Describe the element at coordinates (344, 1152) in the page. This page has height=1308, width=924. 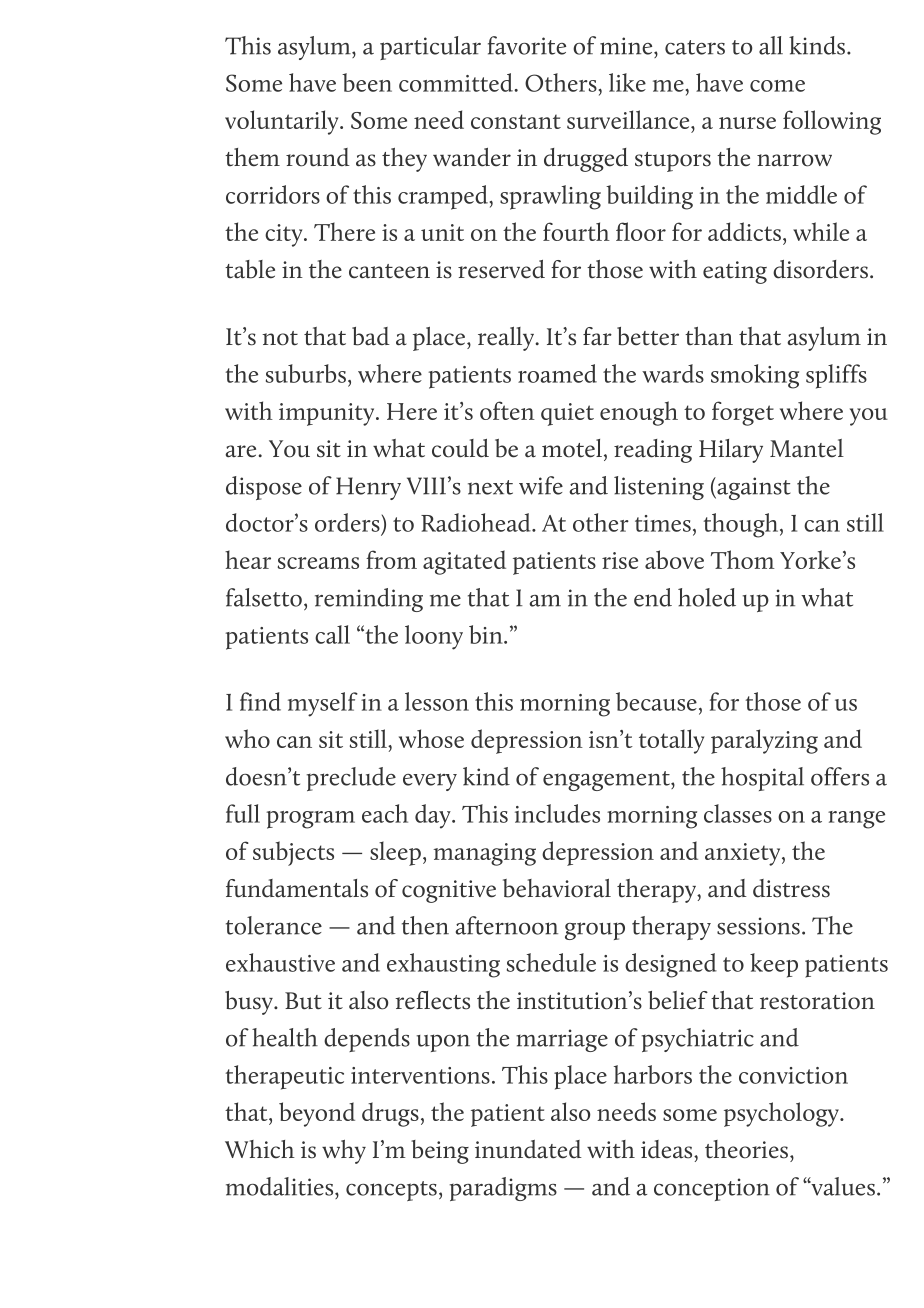
I see `why` at that location.
